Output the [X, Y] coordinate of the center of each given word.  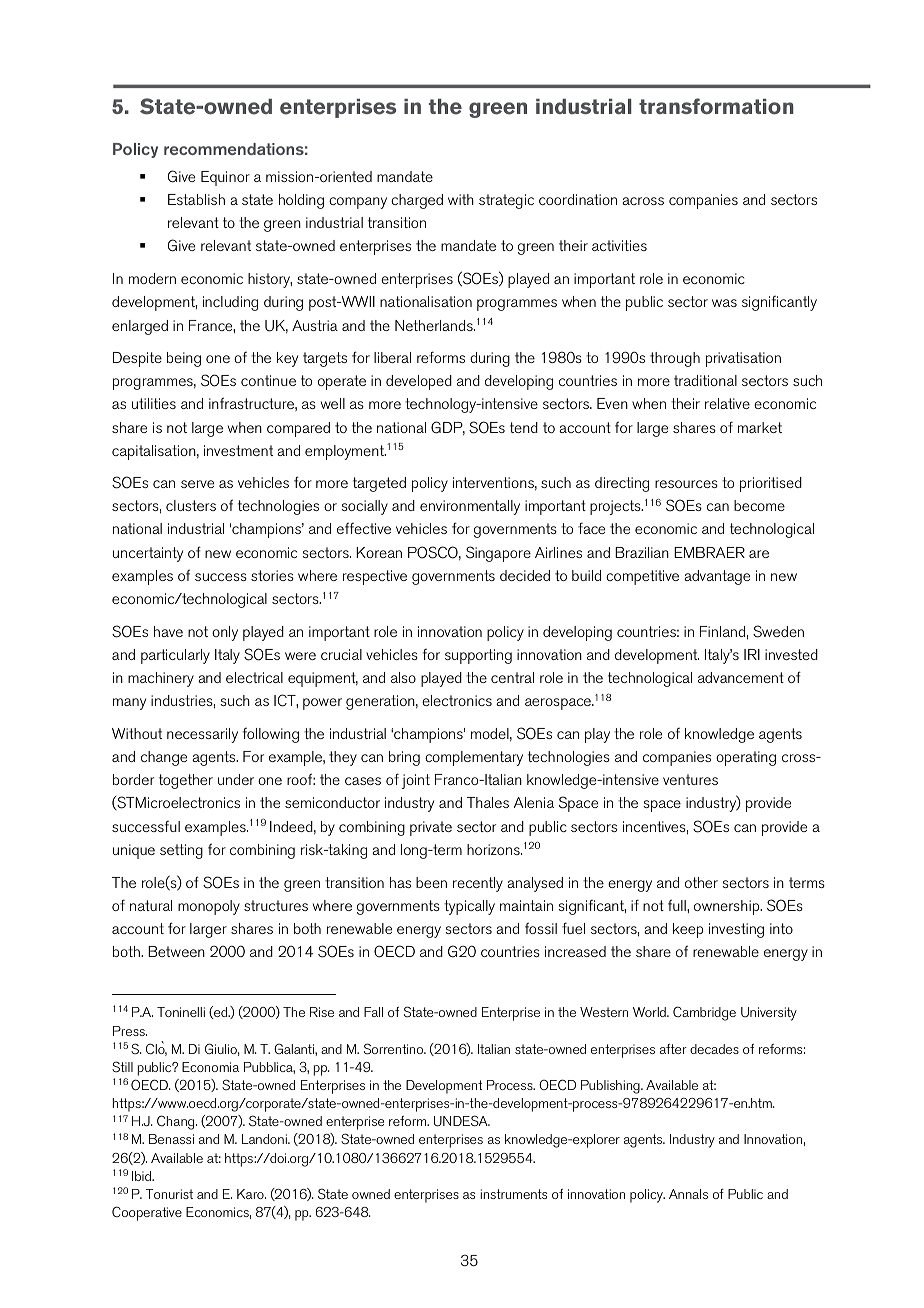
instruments [514, 1194]
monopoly [209, 907]
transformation [716, 106]
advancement [741, 677]
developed [419, 382]
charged [417, 201]
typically [469, 907]
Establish [196, 199]
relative [727, 403]
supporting [478, 656]
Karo [251, 1194]
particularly [175, 656]
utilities [154, 403]
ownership [728, 907]
